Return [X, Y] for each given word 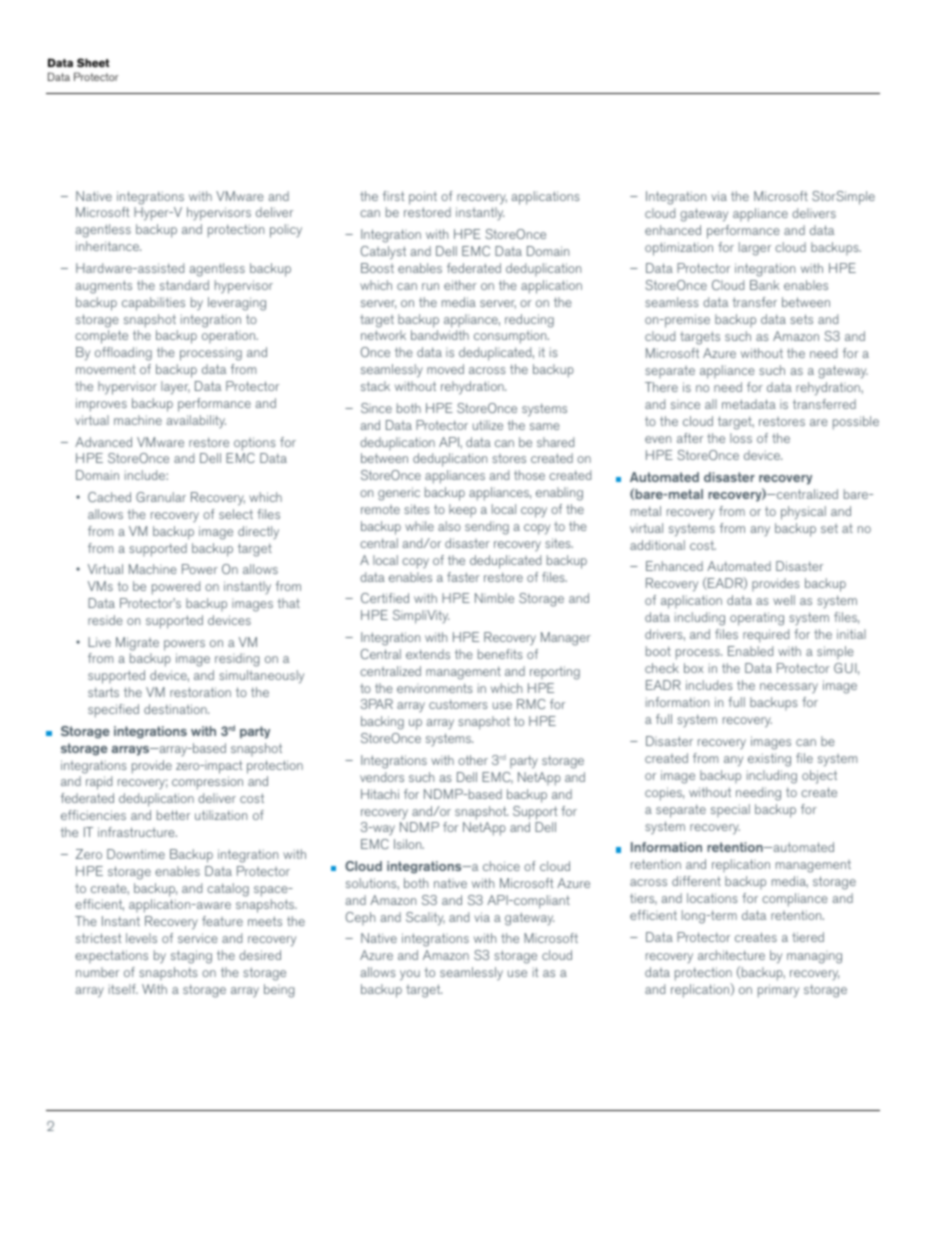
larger [755, 249]
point [423, 198]
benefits [500, 654]
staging [191, 957]
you [410, 975]
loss [741, 438]
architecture [731, 955]
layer [175, 388]
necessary [789, 688]
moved [445, 369]
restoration [200, 692]
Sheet [93, 62]
